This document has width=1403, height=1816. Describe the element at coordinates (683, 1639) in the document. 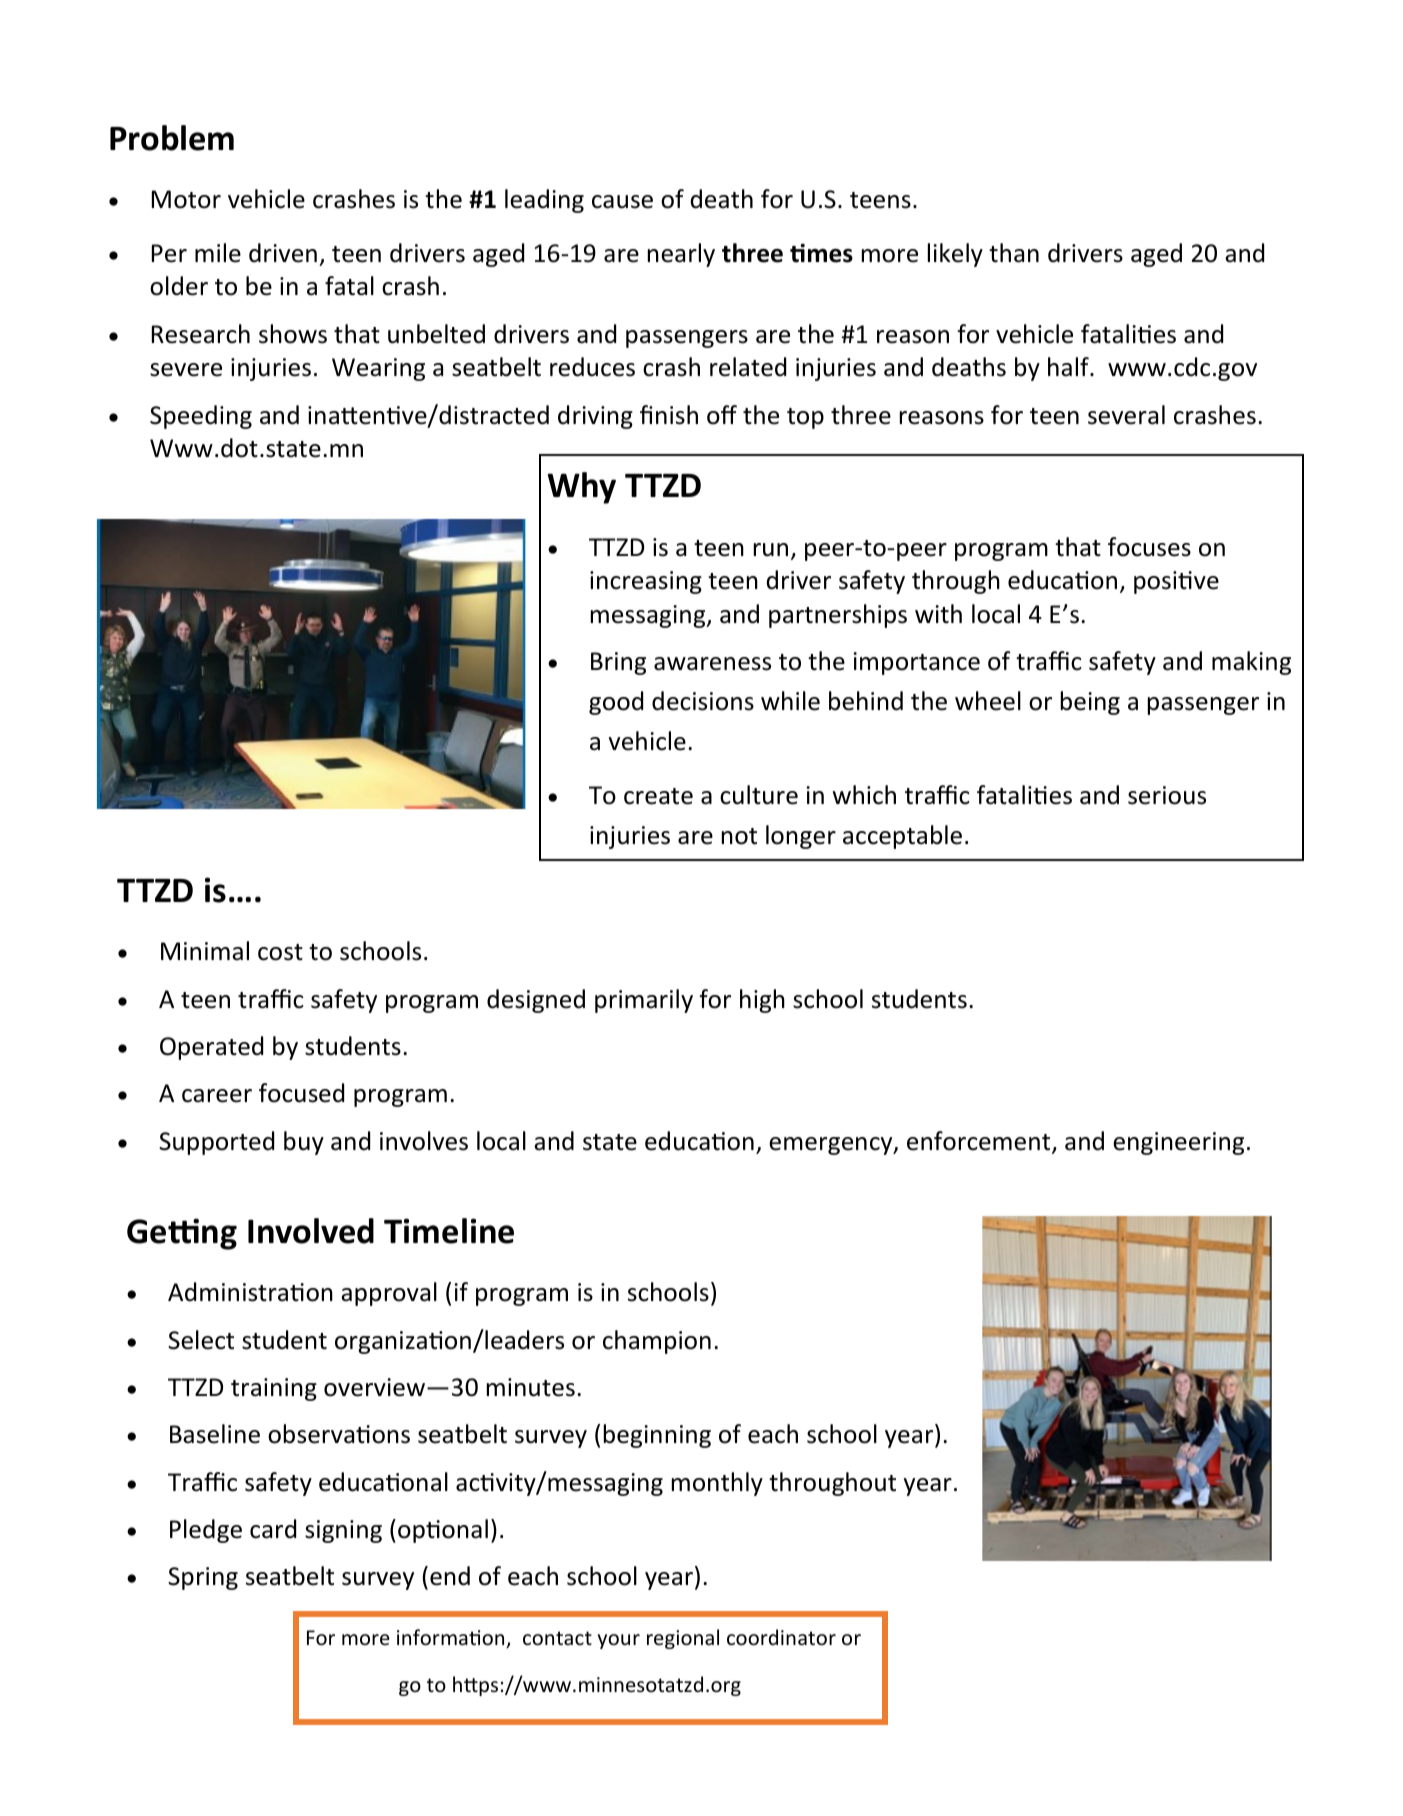

I see `regional` at that location.
